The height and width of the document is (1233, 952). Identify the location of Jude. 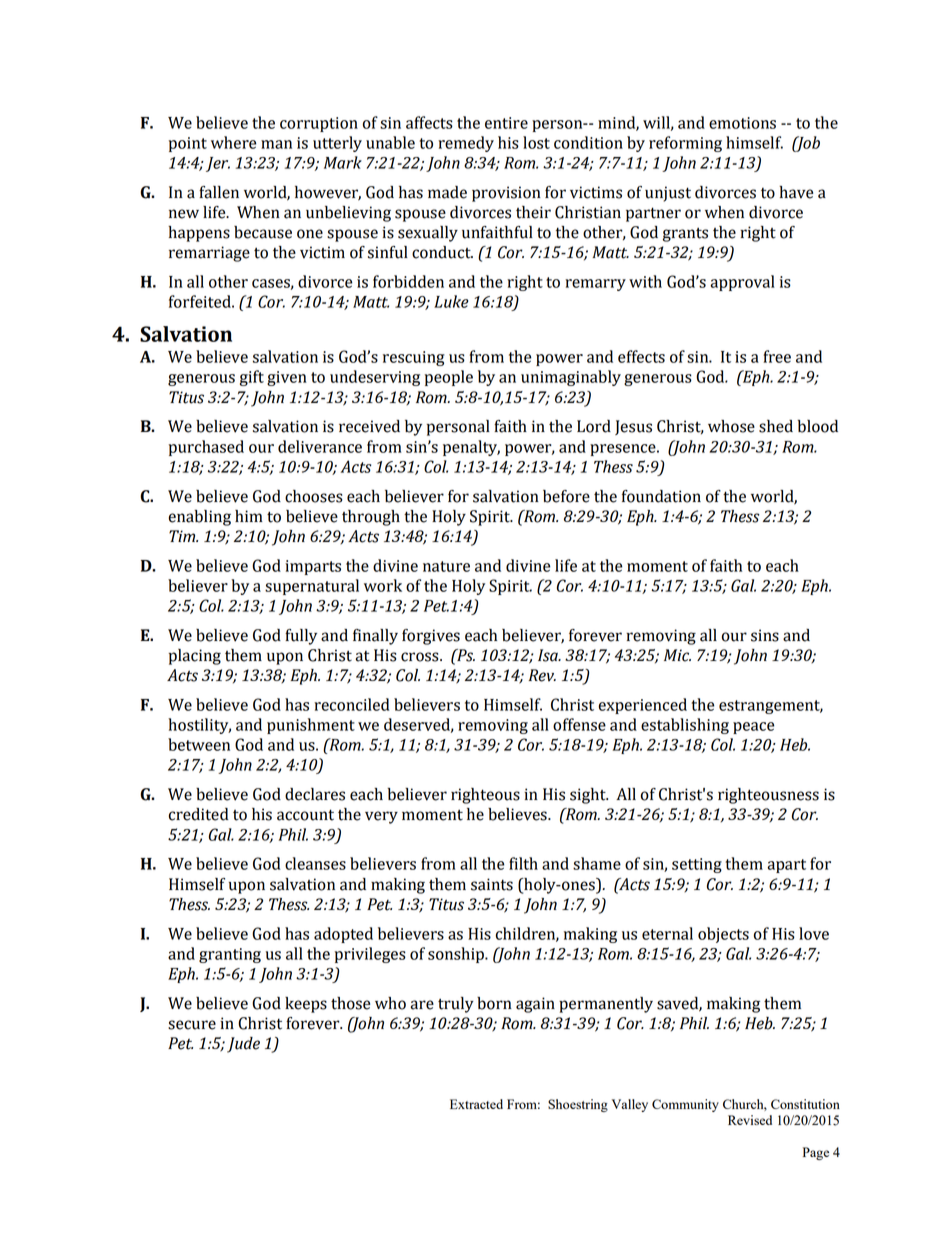
(243, 1045).
